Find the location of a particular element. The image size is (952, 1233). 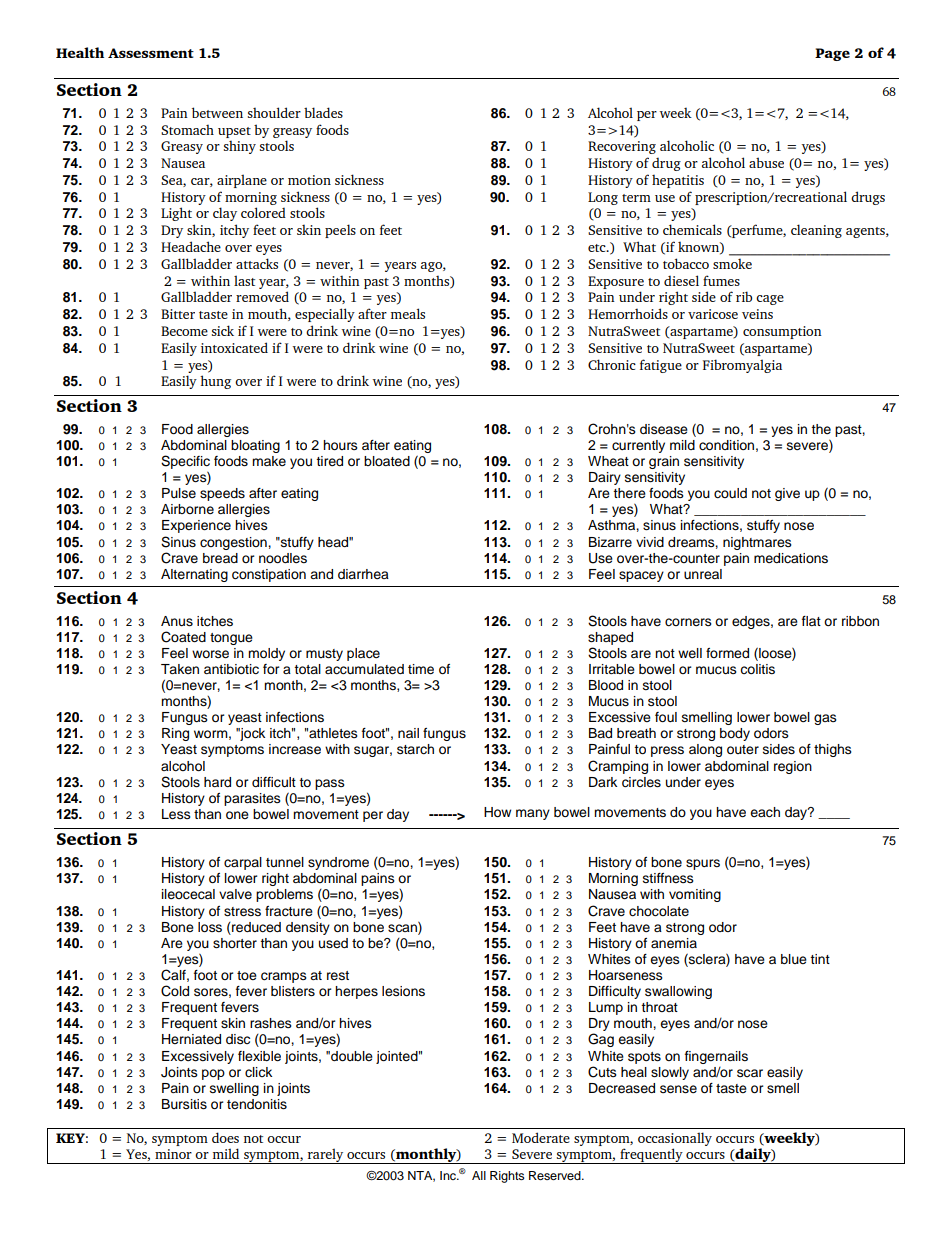

bloated is located at coordinates (387, 461).
